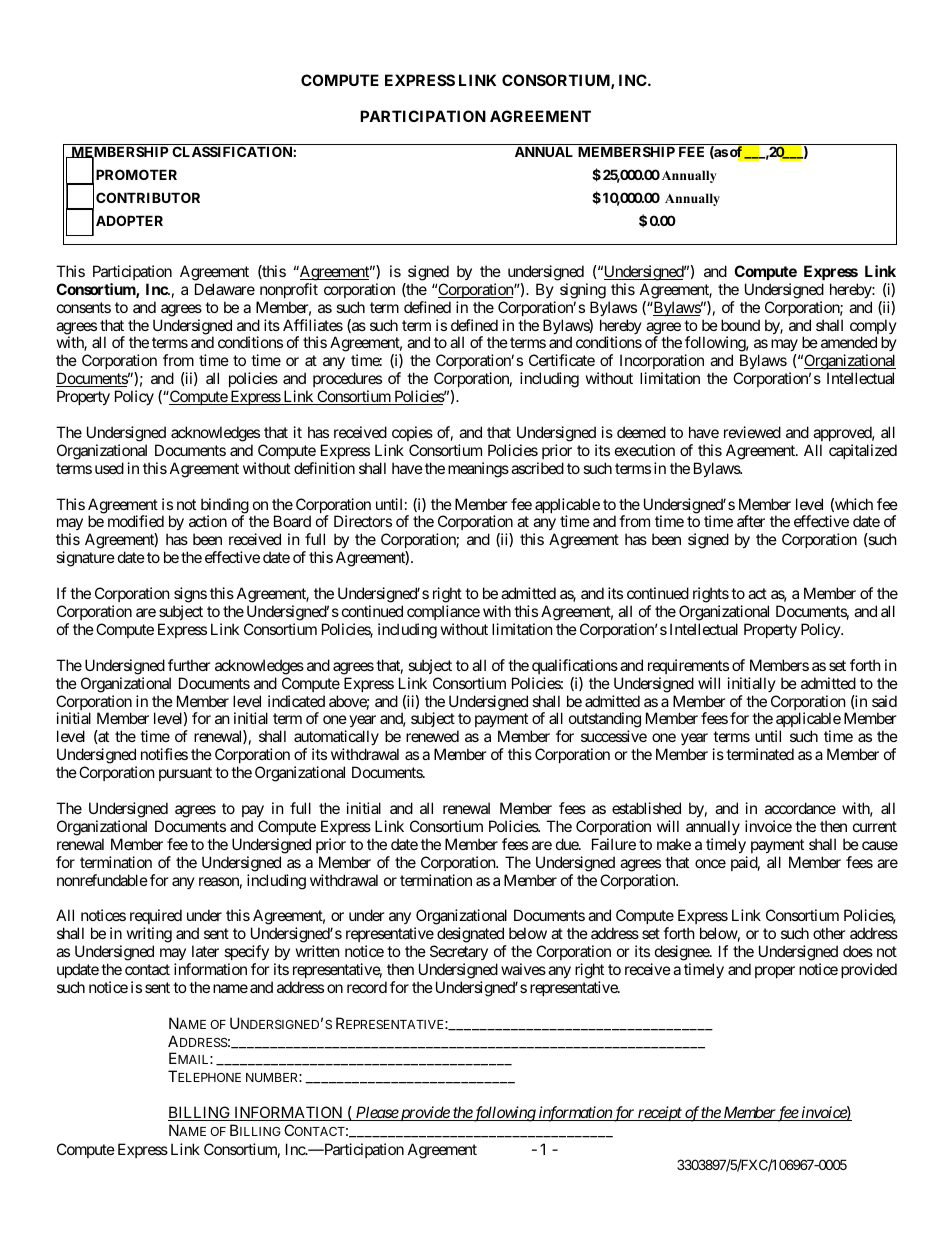 The width and height of the screenshot is (952, 1233). I want to click on signing, so click(583, 291).
